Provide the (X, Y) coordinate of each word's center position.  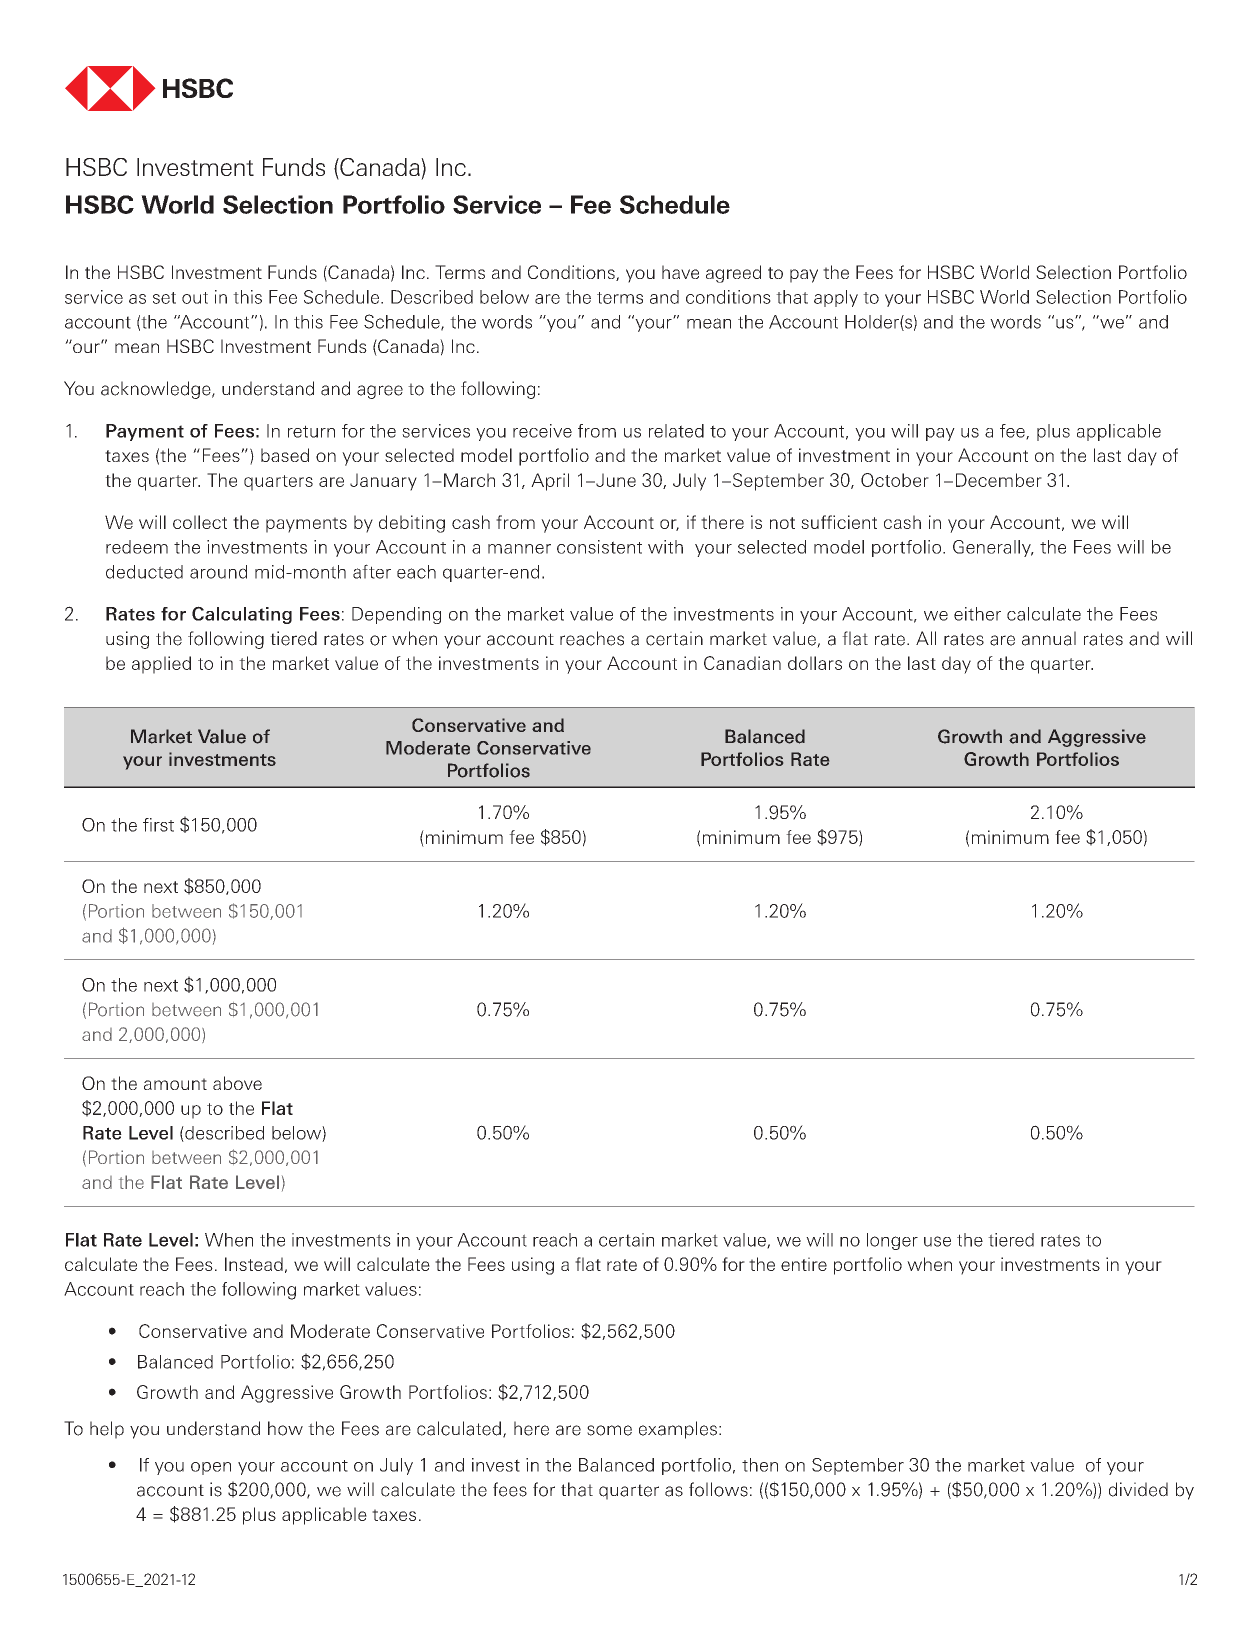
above (237, 1083)
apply (836, 298)
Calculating (242, 615)
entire (804, 1264)
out (195, 298)
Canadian (742, 663)
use (937, 1241)
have (680, 272)
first (158, 825)
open (211, 1468)
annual (1049, 638)
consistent (599, 547)
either (977, 614)
